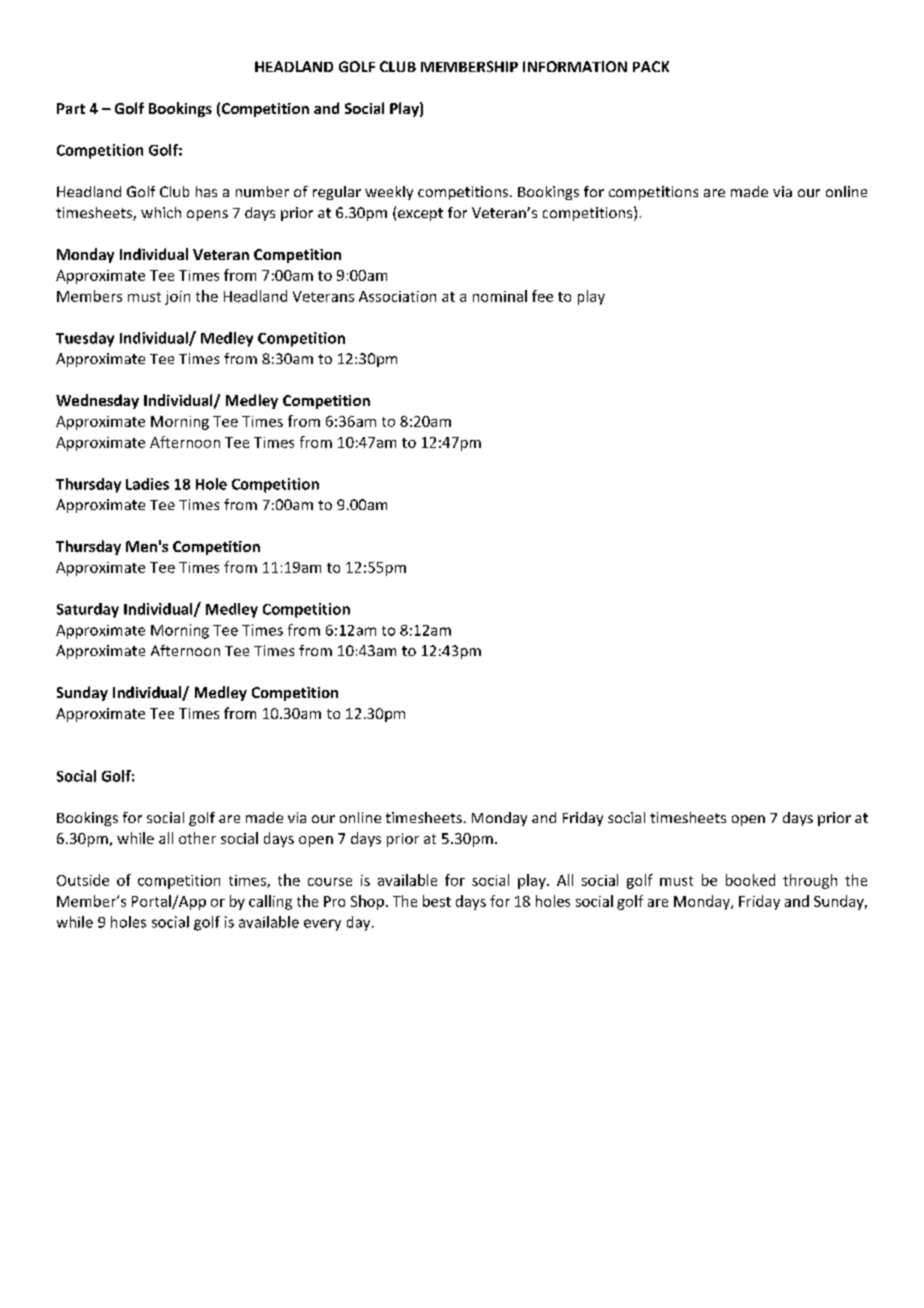 The width and height of the image is (924, 1308). What do you see at coordinates (71, 108) in the image?
I see `Part` at bounding box center [71, 108].
